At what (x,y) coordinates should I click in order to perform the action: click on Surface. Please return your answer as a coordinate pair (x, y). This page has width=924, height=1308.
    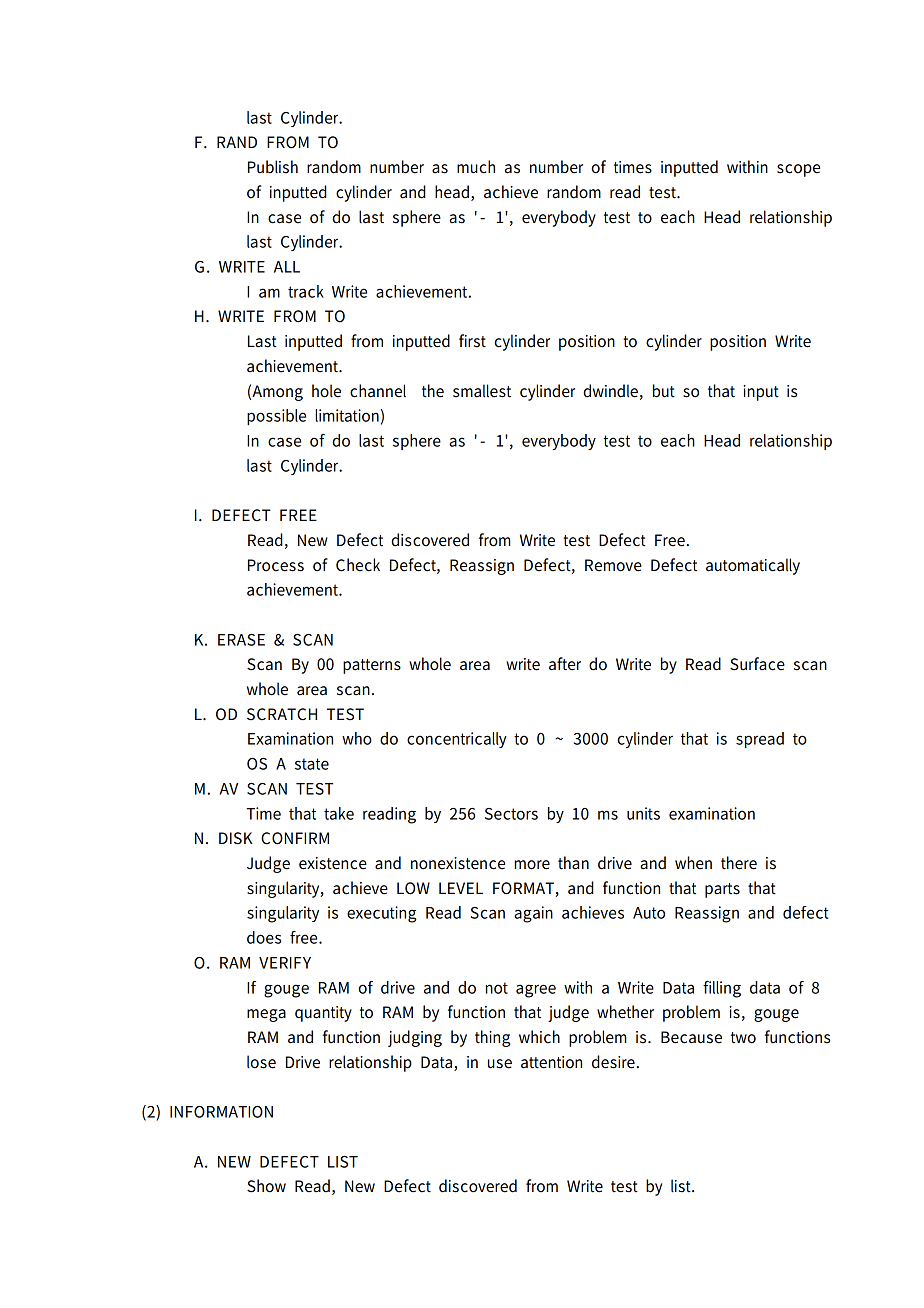
    Looking at the image, I should click on (757, 664).
